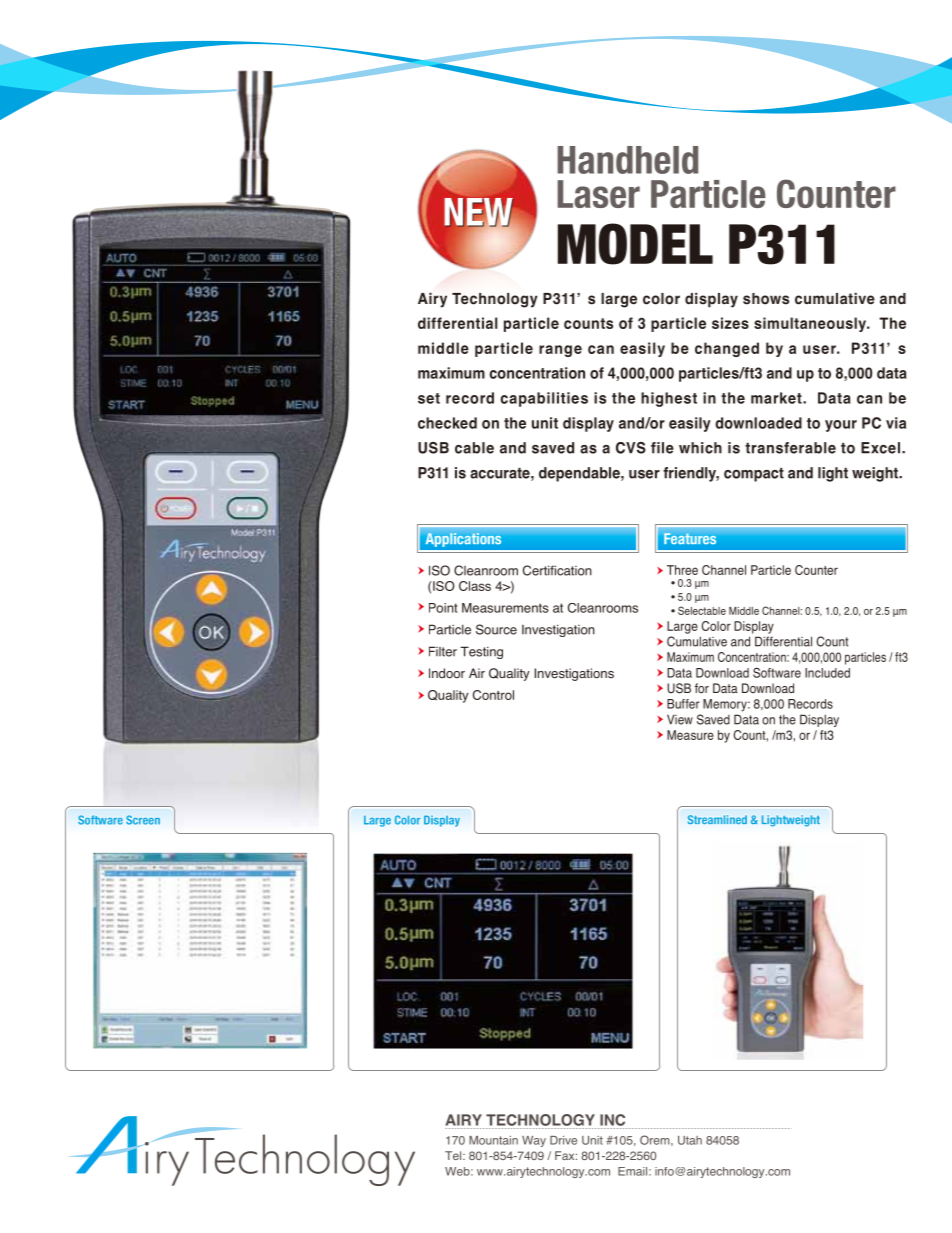 This document has width=952, height=1233. Describe the element at coordinates (627, 160) in the document. I see `Handheld` at that location.
